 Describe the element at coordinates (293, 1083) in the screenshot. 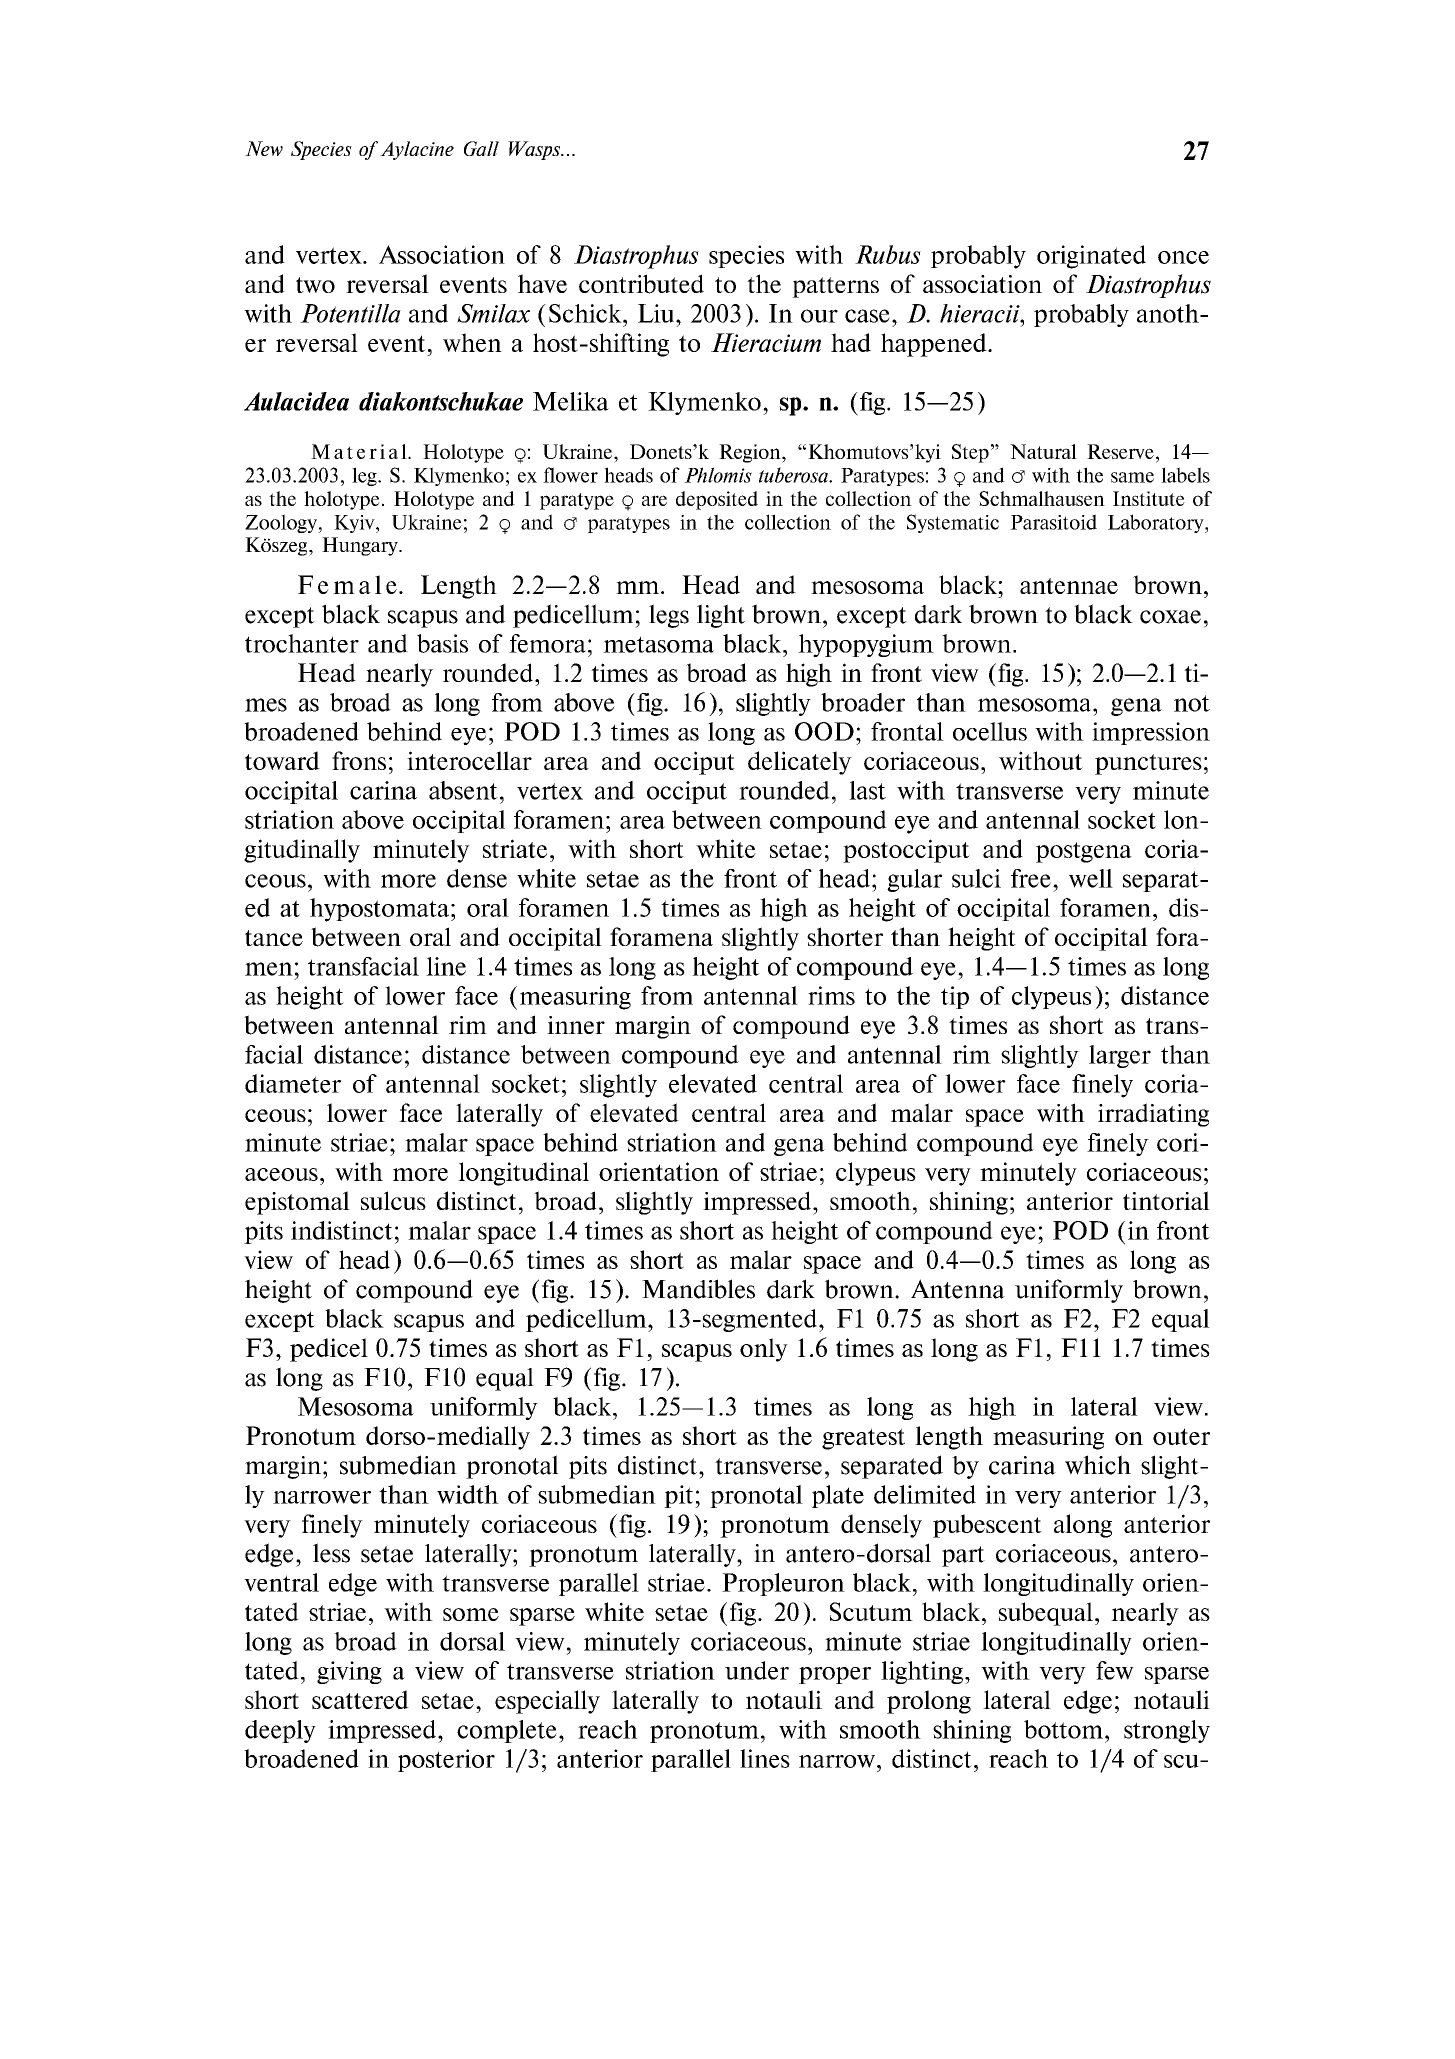

I see `diameter` at that location.
